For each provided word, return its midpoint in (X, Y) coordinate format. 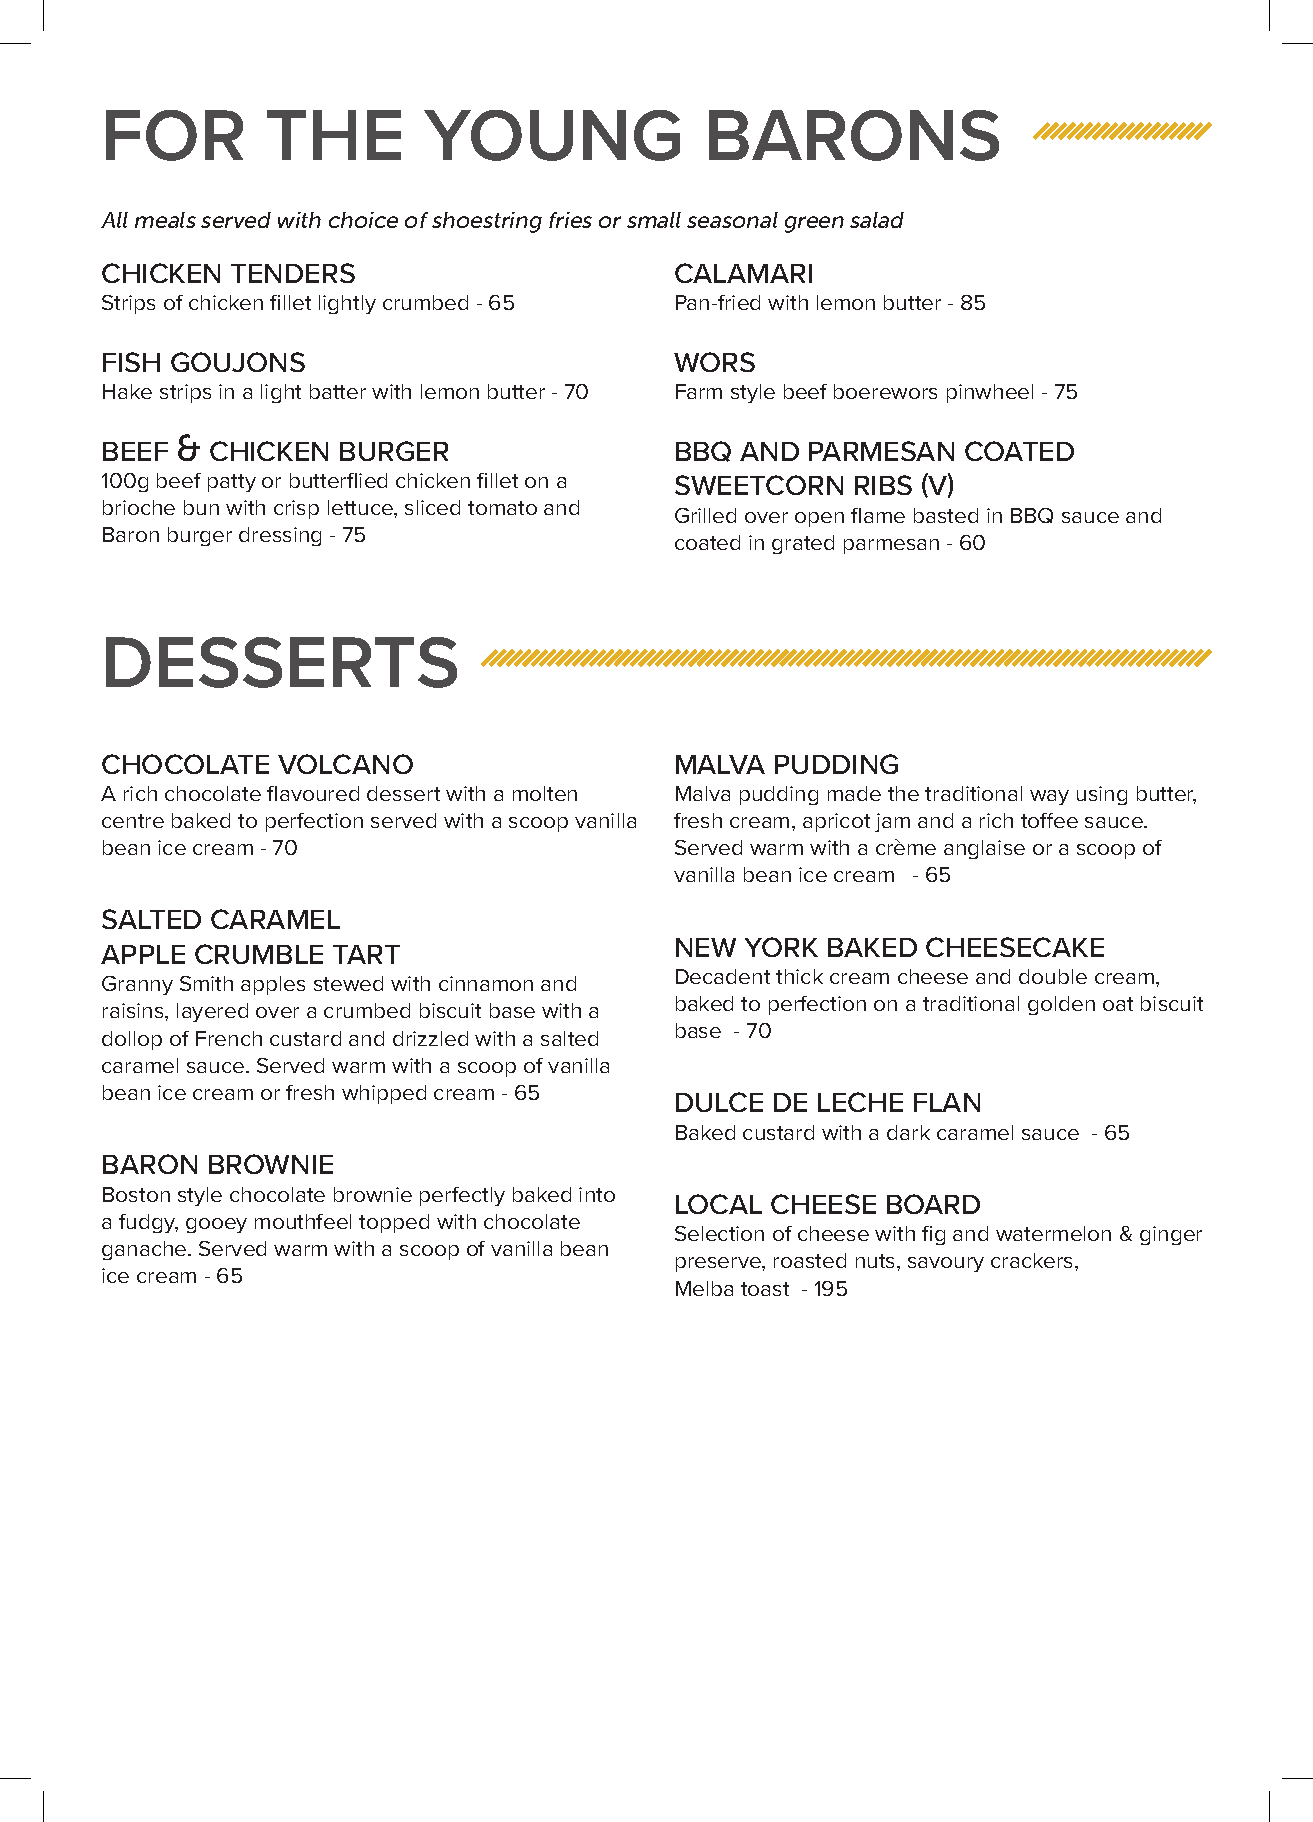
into (597, 1194)
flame (878, 515)
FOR (174, 135)
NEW (706, 947)
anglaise (984, 849)
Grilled (705, 515)
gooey (216, 1225)
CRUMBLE (259, 954)
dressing (280, 536)
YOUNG (552, 135)
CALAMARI (743, 273)
